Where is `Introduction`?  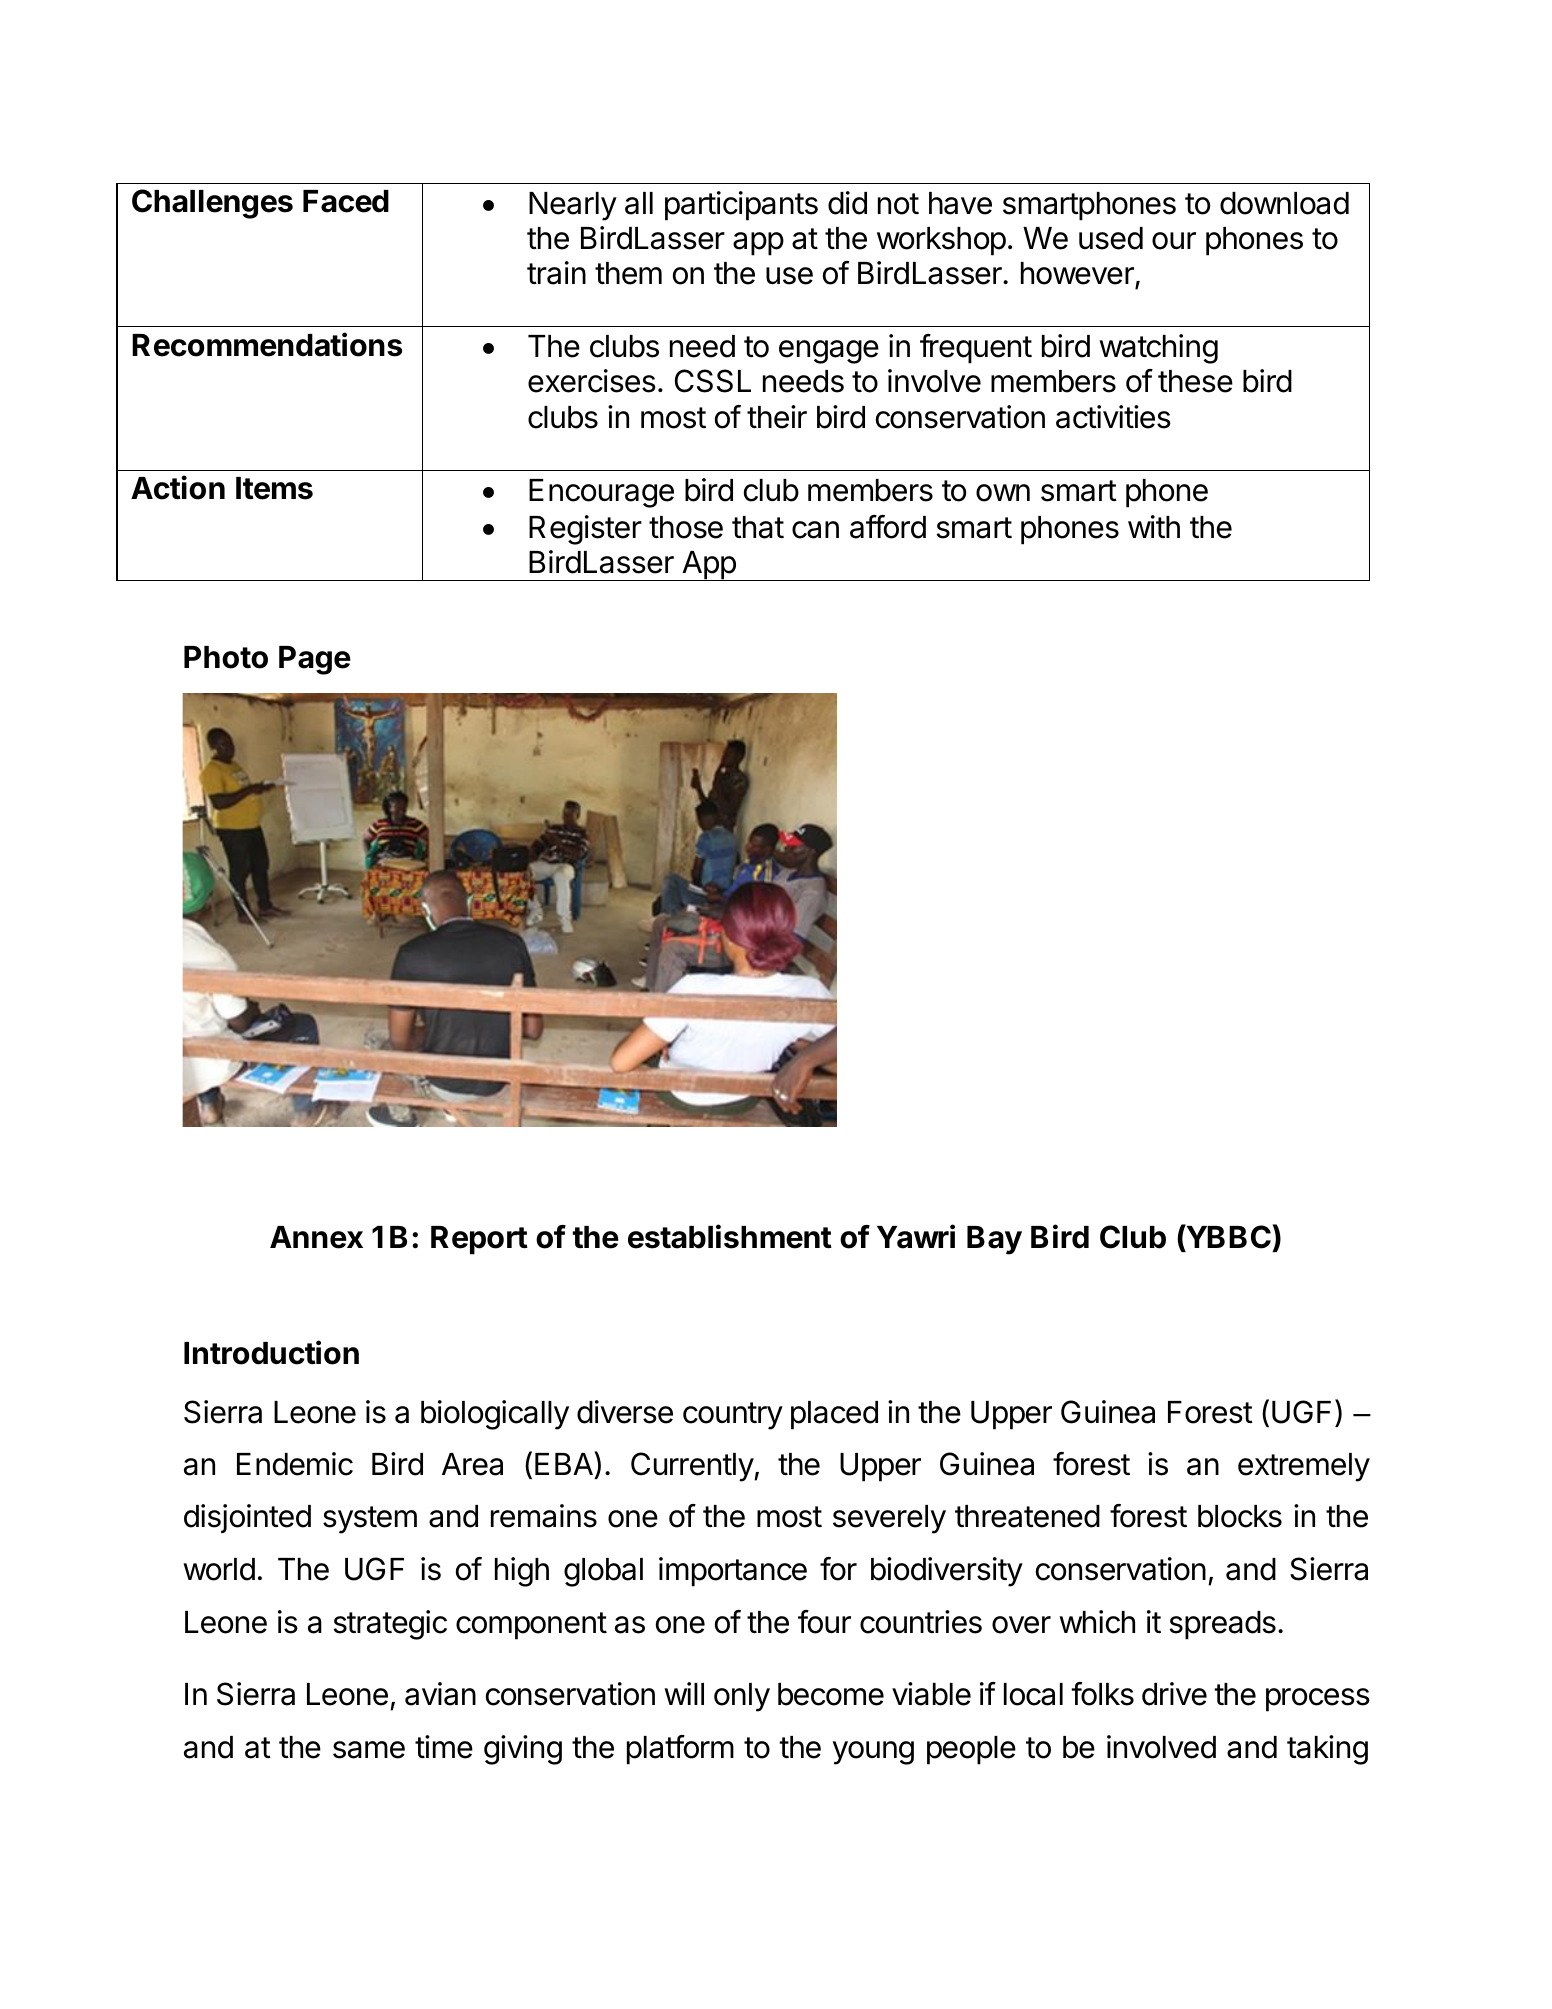 Introduction is located at coordinates (271, 1352).
